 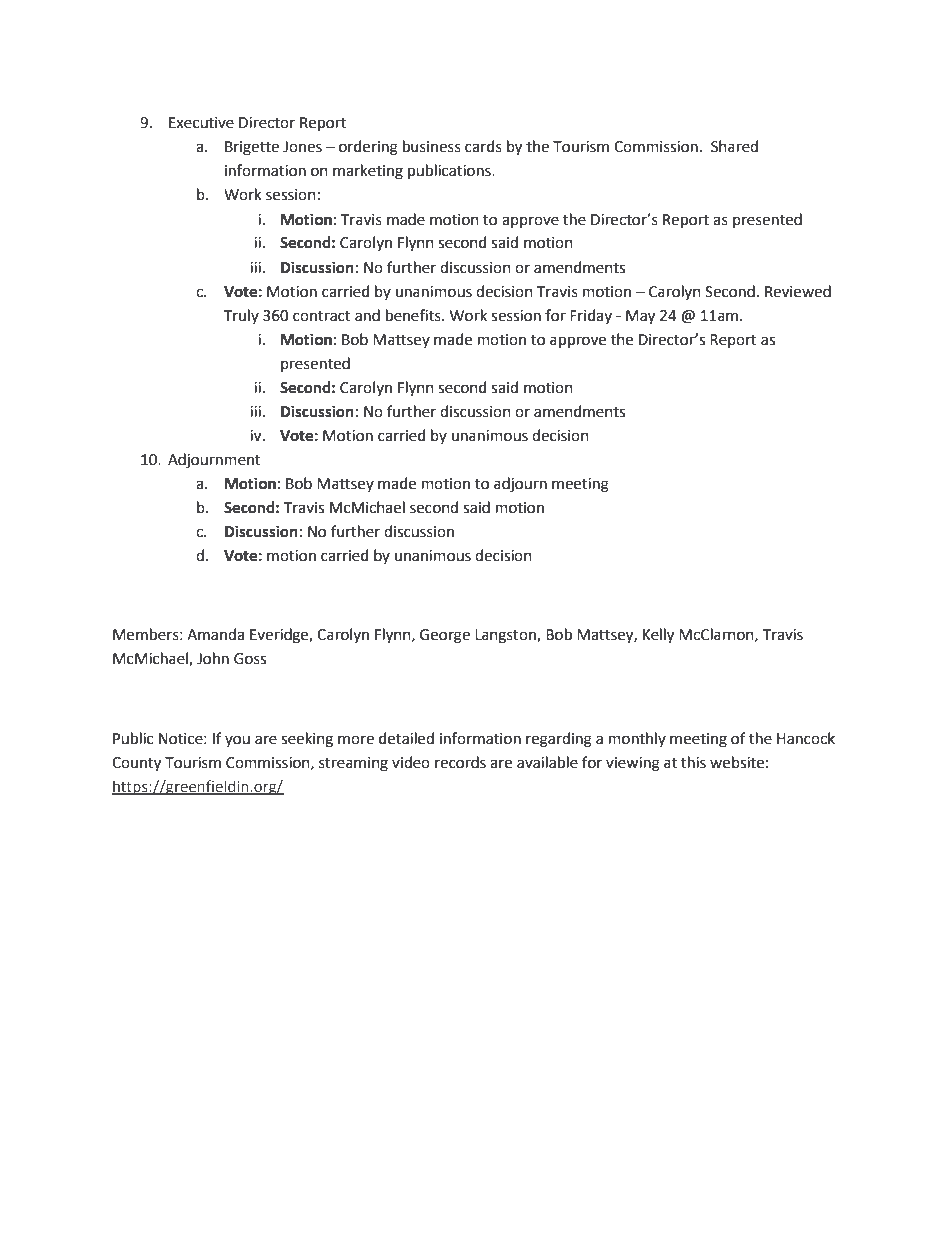 What do you see at coordinates (591, 316) in the screenshot?
I see `Friday` at bounding box center [591, 316].
